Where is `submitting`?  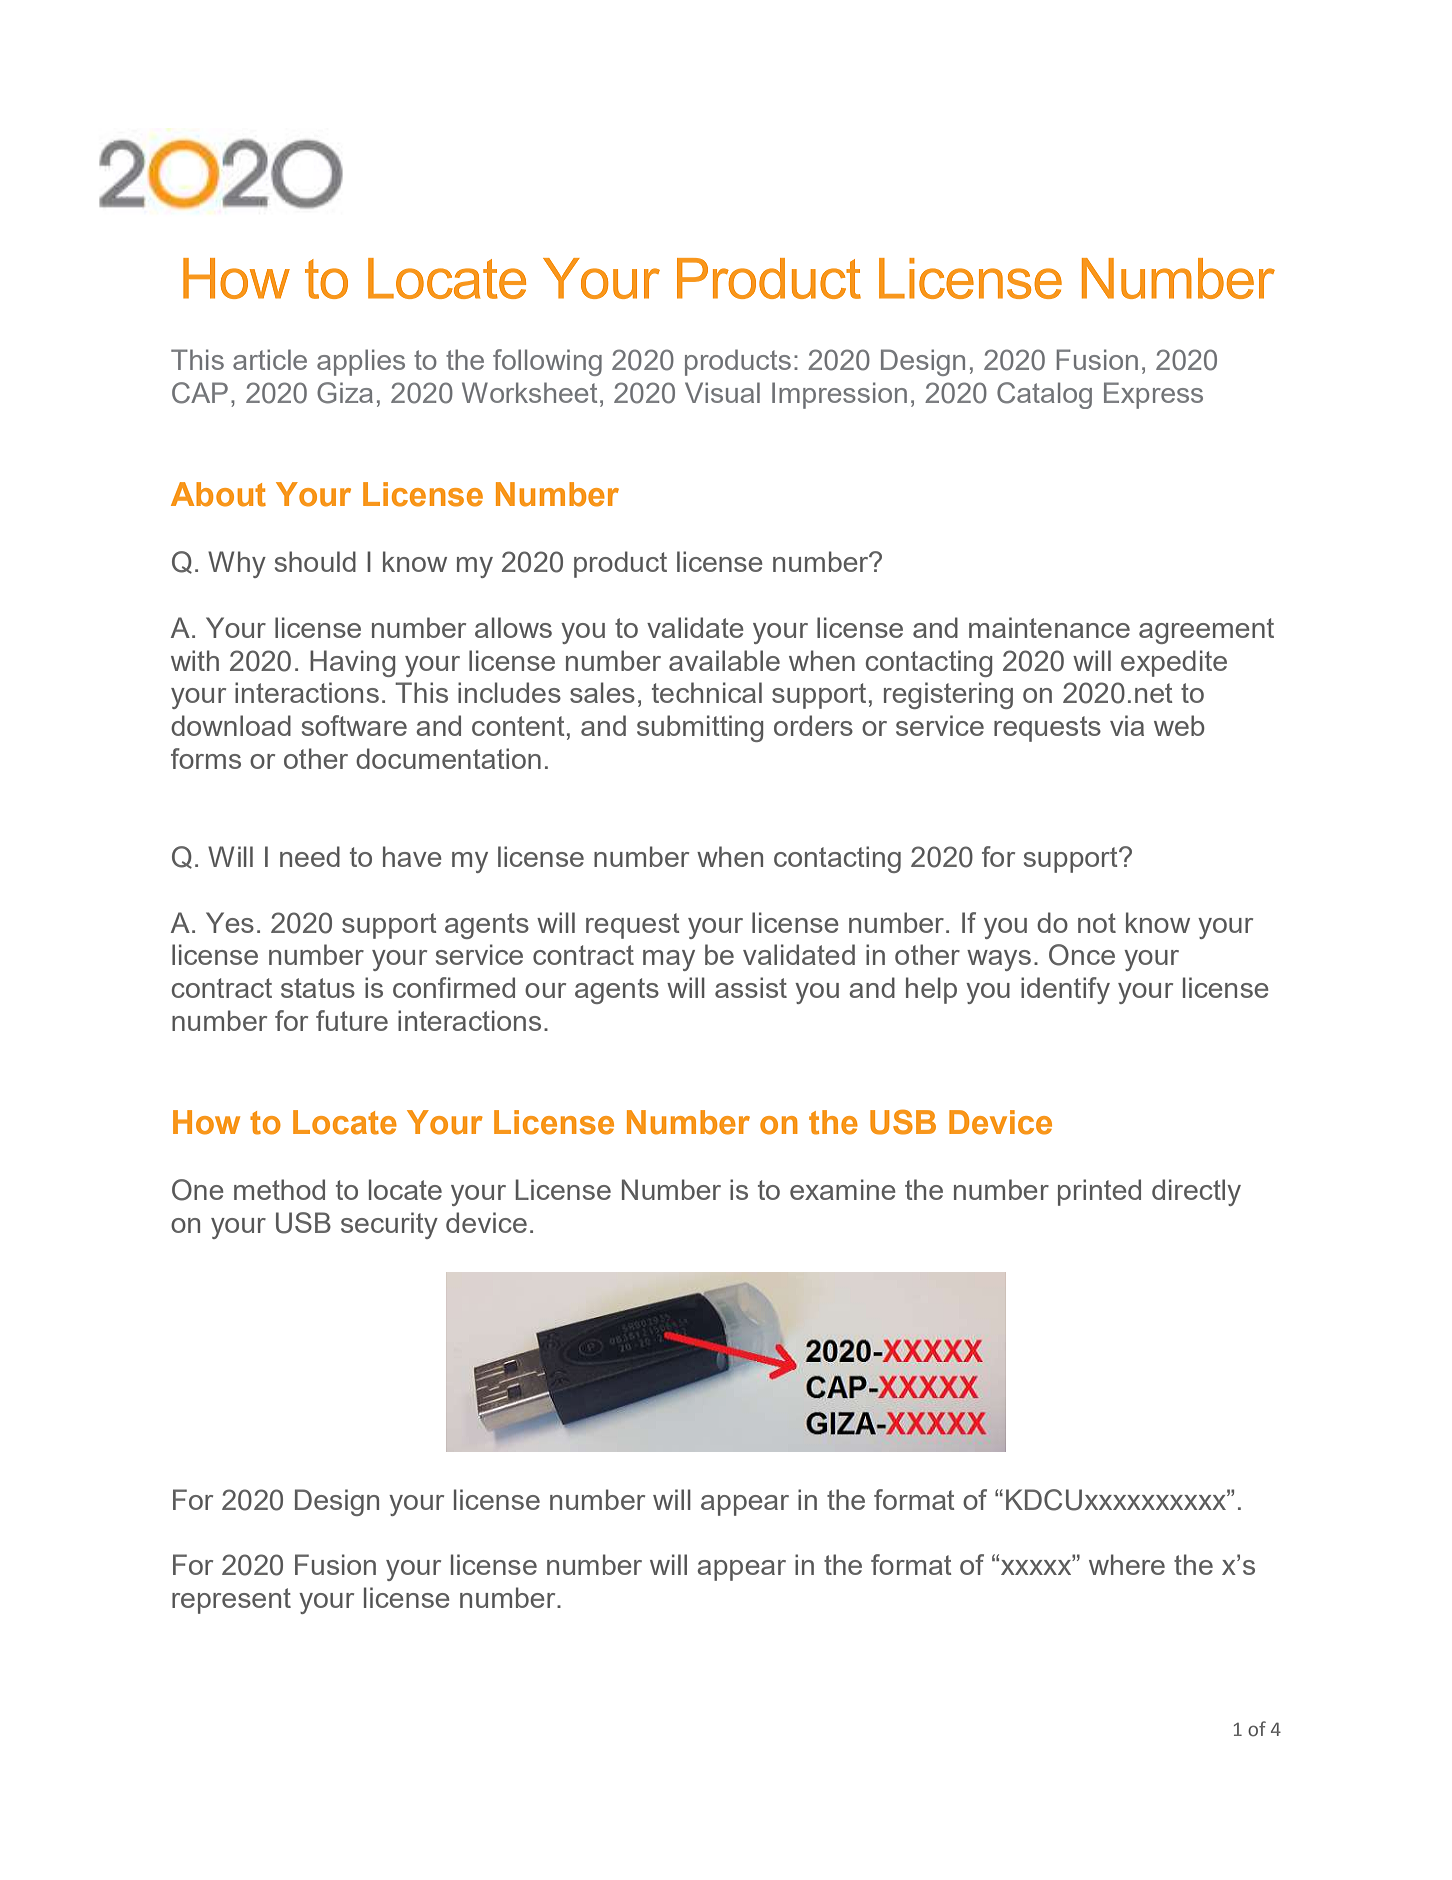 submitting is located at coordinates (700, 728).
